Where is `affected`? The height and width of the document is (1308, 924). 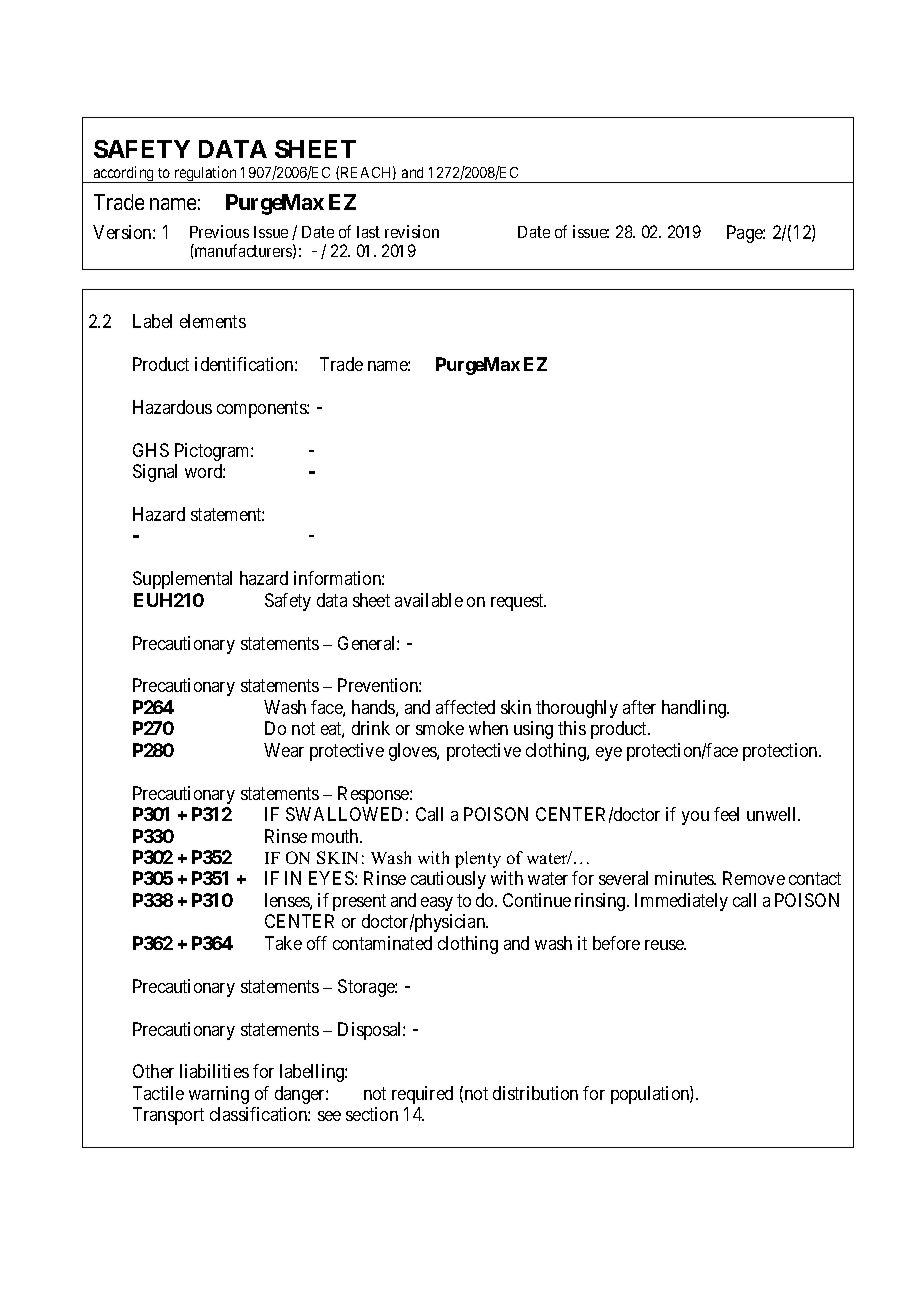
affected is located at coordinates (465, 707).
